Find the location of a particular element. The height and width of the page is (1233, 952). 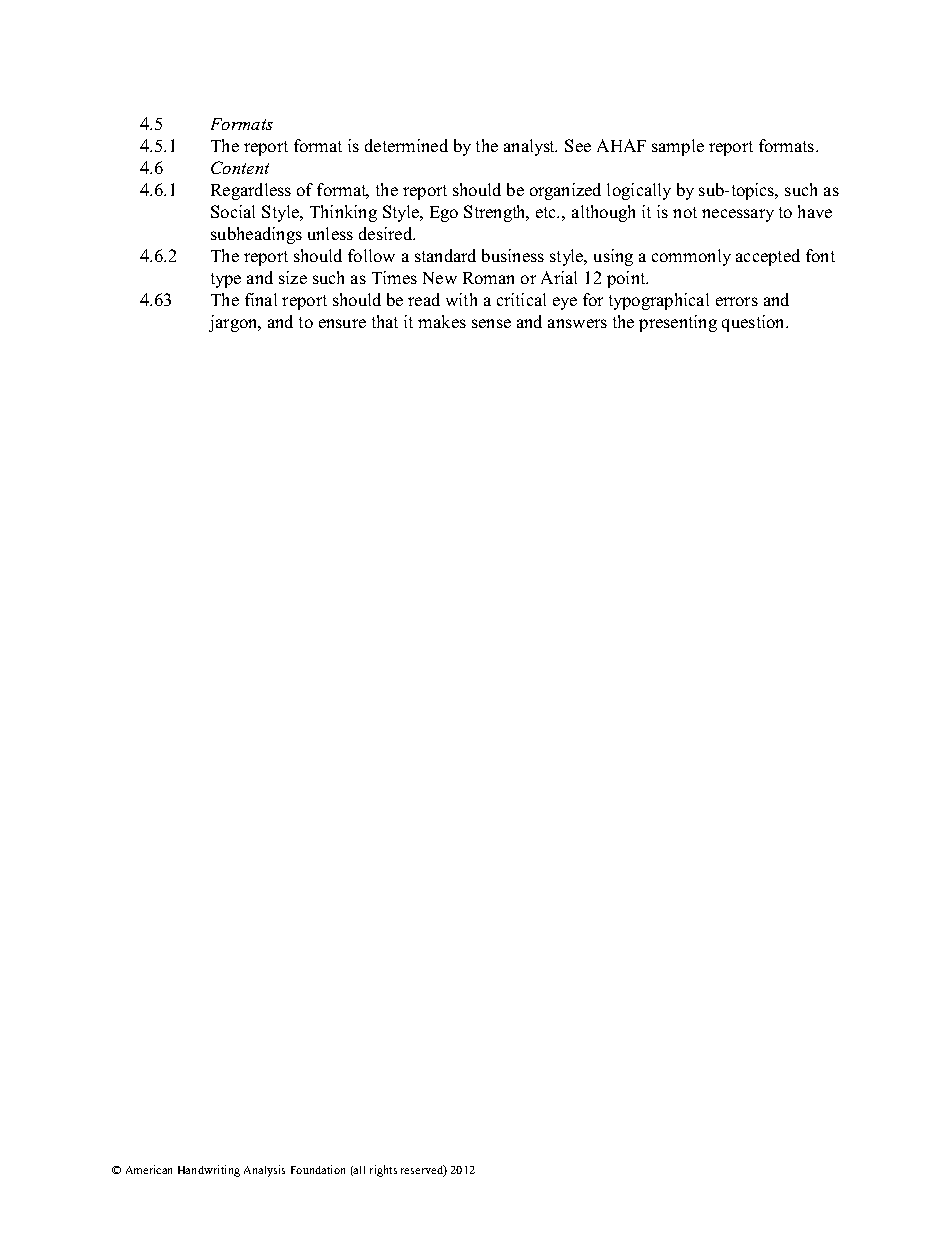

sense is located at coordinates (491, 323).
